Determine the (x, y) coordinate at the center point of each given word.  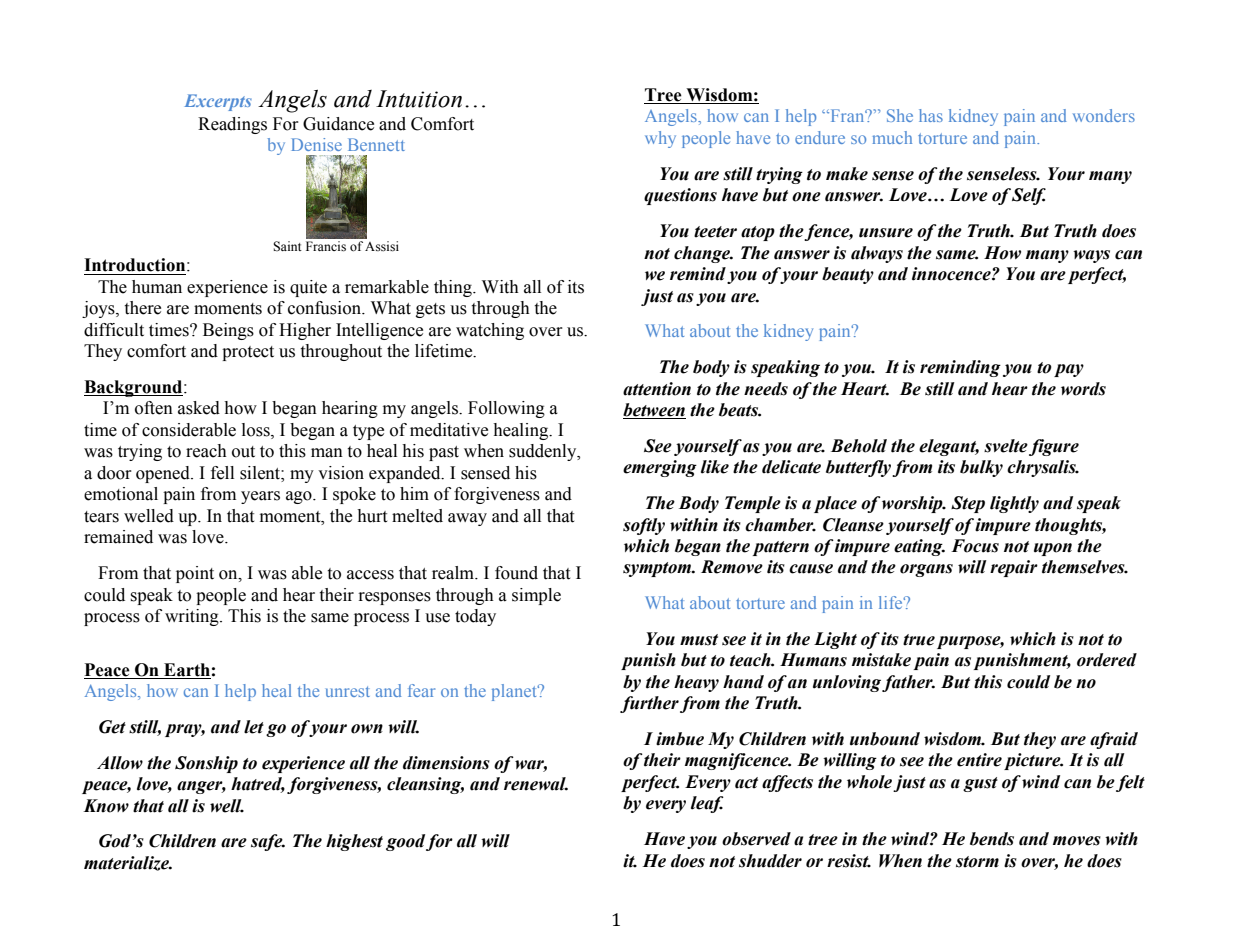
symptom (658, 569)
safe (268, 842)
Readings (232, 125)
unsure (886, 233)
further (649, 704)
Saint (287, 246)
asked (199, 408)
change (703, 254)
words (1083, 389)
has (931, 115)
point (195, 574)
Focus (975, 546)
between (654, 411)
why (660, 139)
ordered (1107, 660)
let (254, 727)
